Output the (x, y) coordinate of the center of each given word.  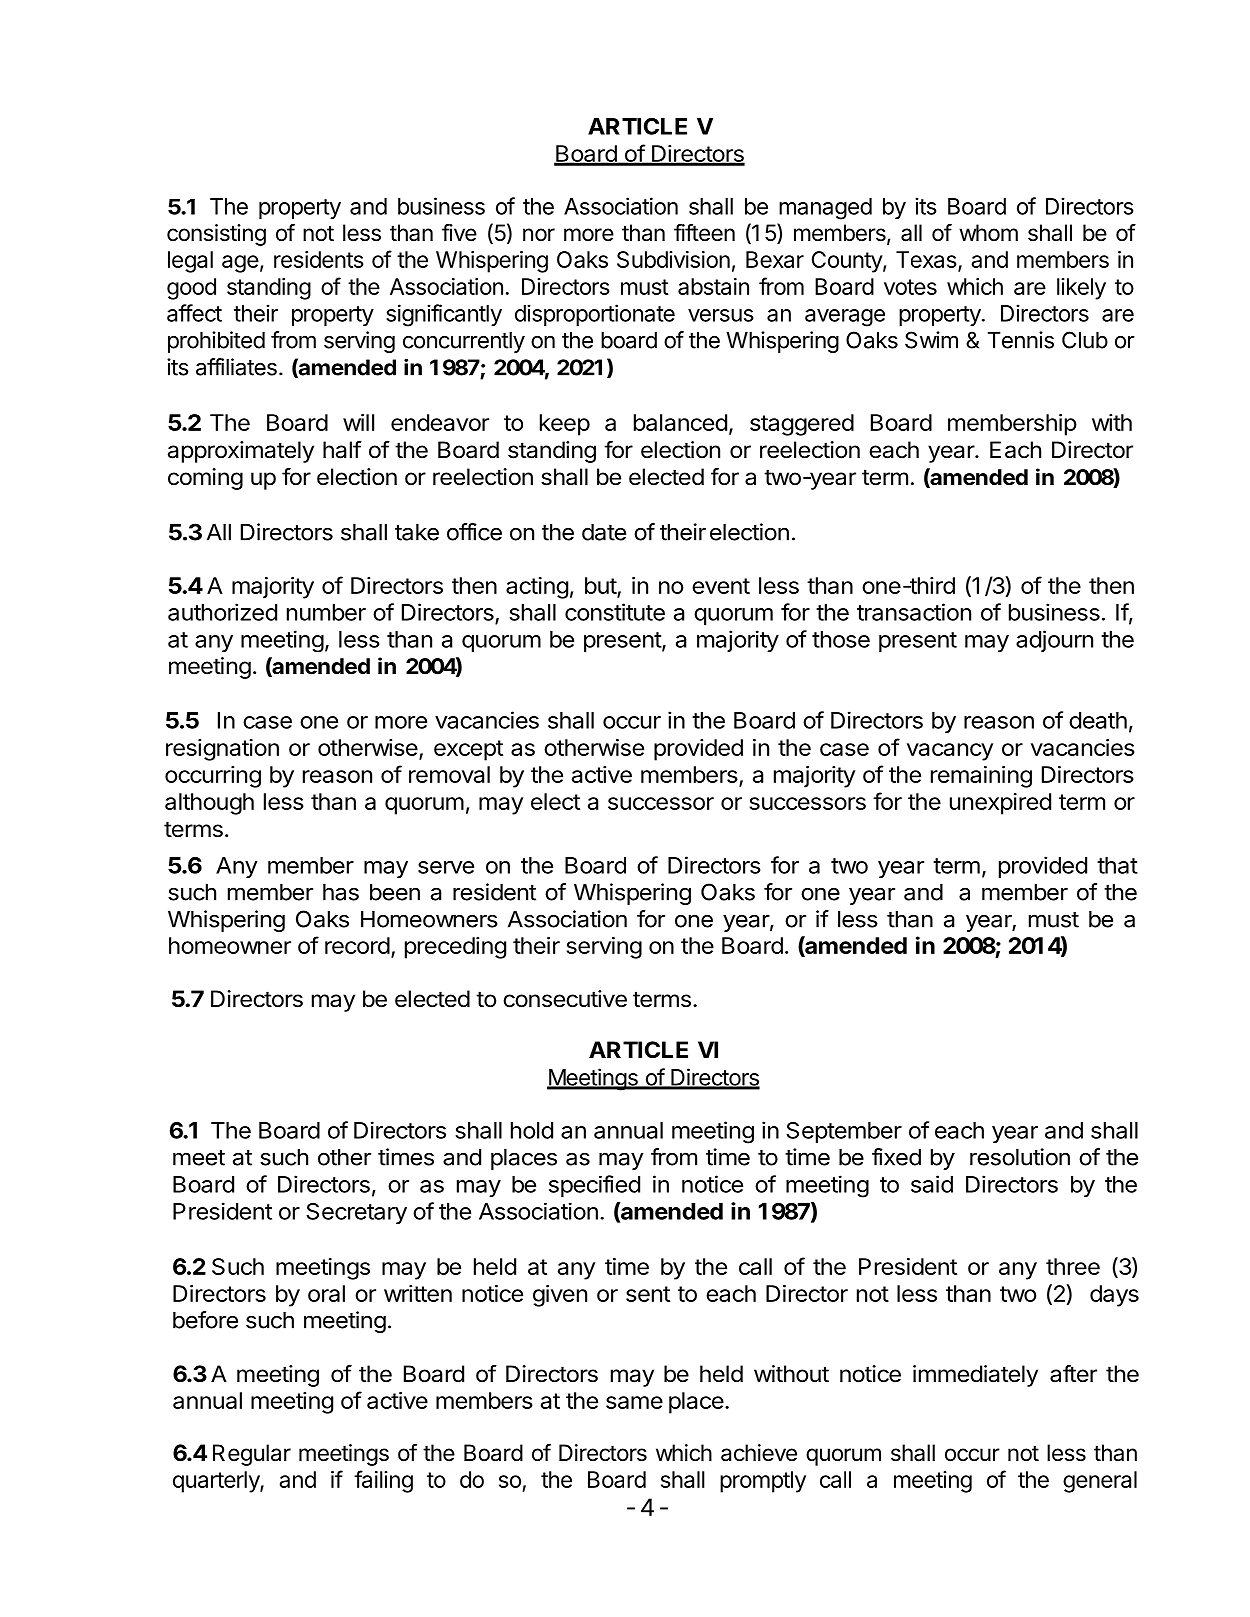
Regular (252, 1455)
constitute (615, 612)
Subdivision (673, 259)
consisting (216, 235)
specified (594, 1186)
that (1117, 865)
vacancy (950, 752)
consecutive (565, 999)
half (342, 450)
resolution (1020, 1157)
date (604, 532)
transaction (914, 612)
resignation (222, 750)
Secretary (356, 1213)
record (357, 945)
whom (988, 232)
